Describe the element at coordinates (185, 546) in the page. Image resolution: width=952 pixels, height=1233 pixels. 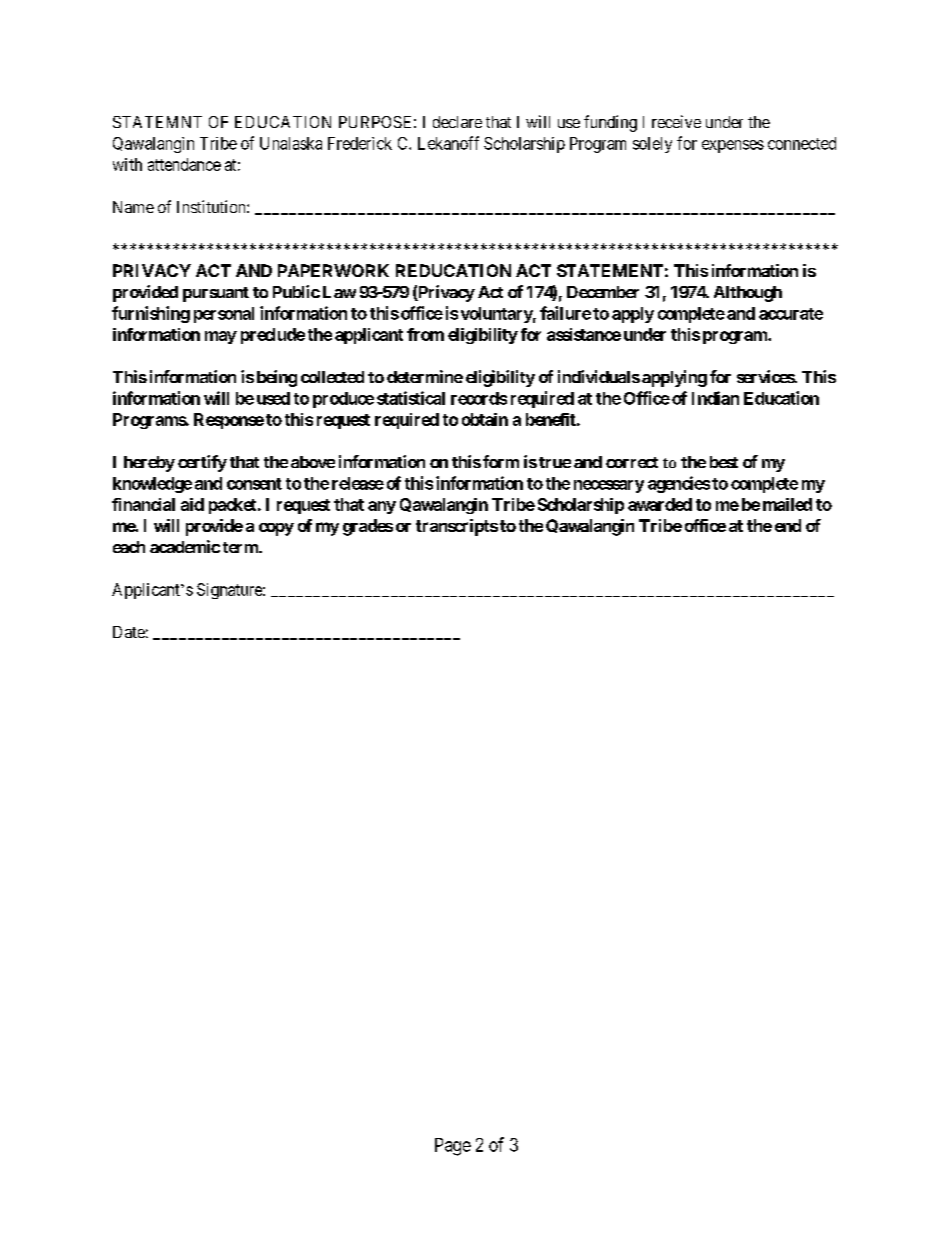
I see `academic` at that location.
